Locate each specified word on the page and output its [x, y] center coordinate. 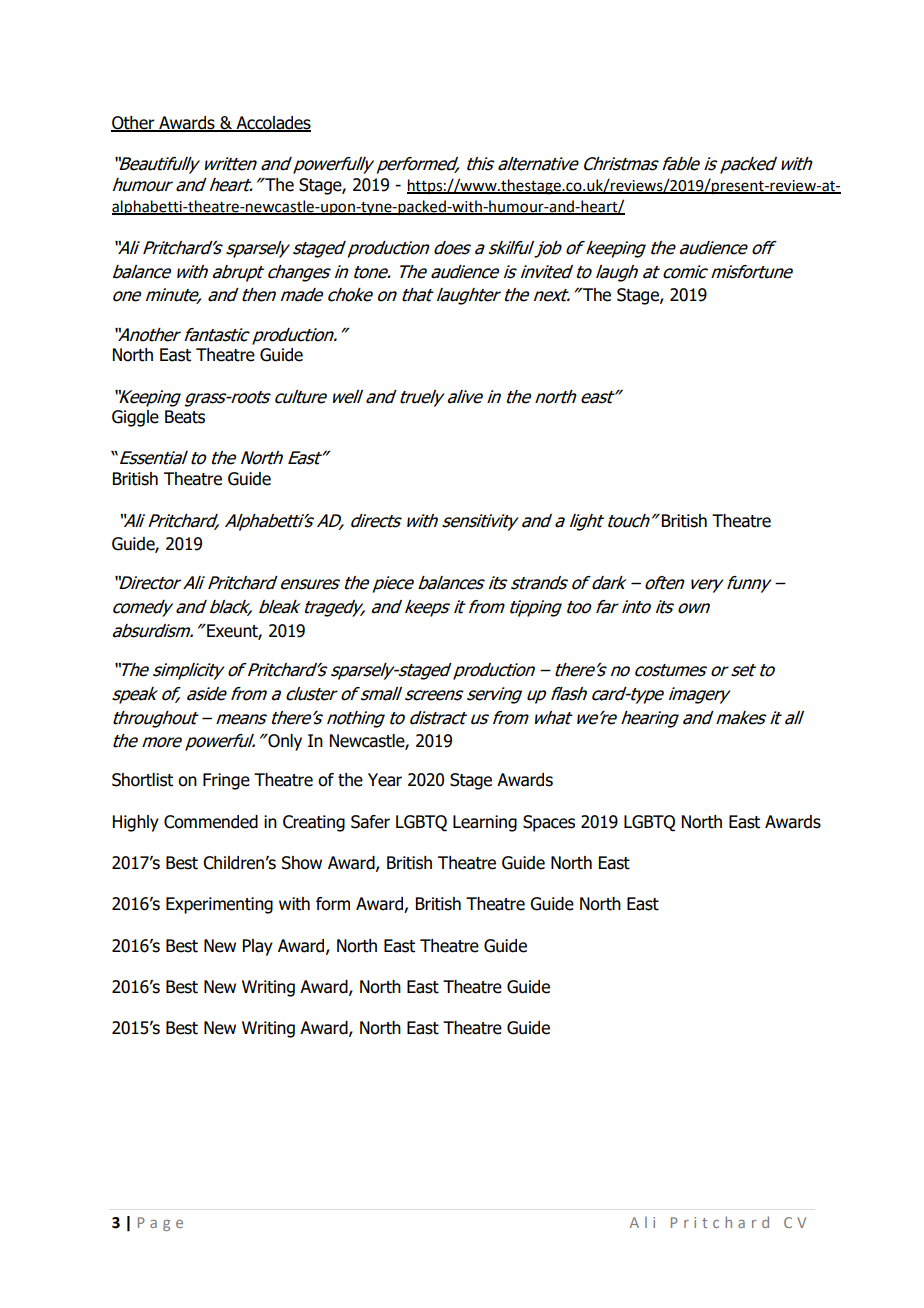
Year [385, 780]
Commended [211, 822]
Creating [314, 823]
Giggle [135, 418]
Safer [370, 822]
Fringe [226, 781]
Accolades [272, 124]
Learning [485, 823]
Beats [185, 417]
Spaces [549, 823]
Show [302, 863]
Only [284, 742]
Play [258, 947]
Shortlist [142, 780]
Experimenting [219, 905]
